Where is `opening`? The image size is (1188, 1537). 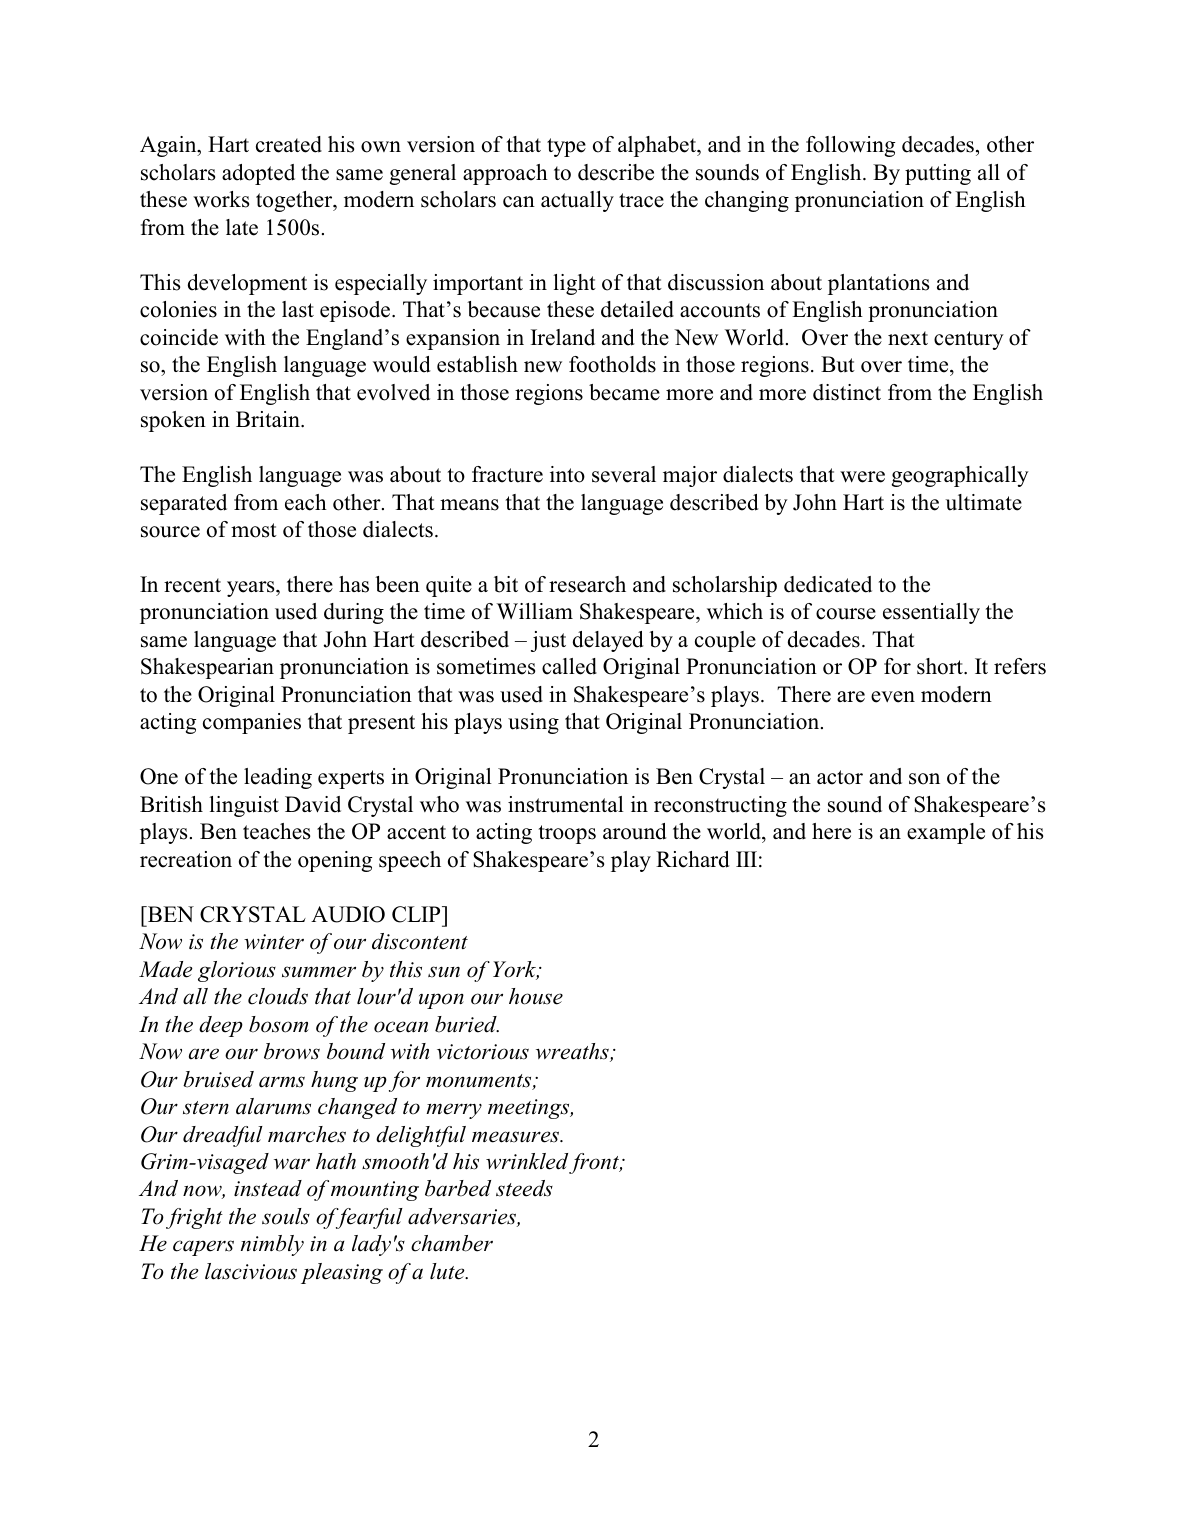
opening is located at coordinates (335, 861).
